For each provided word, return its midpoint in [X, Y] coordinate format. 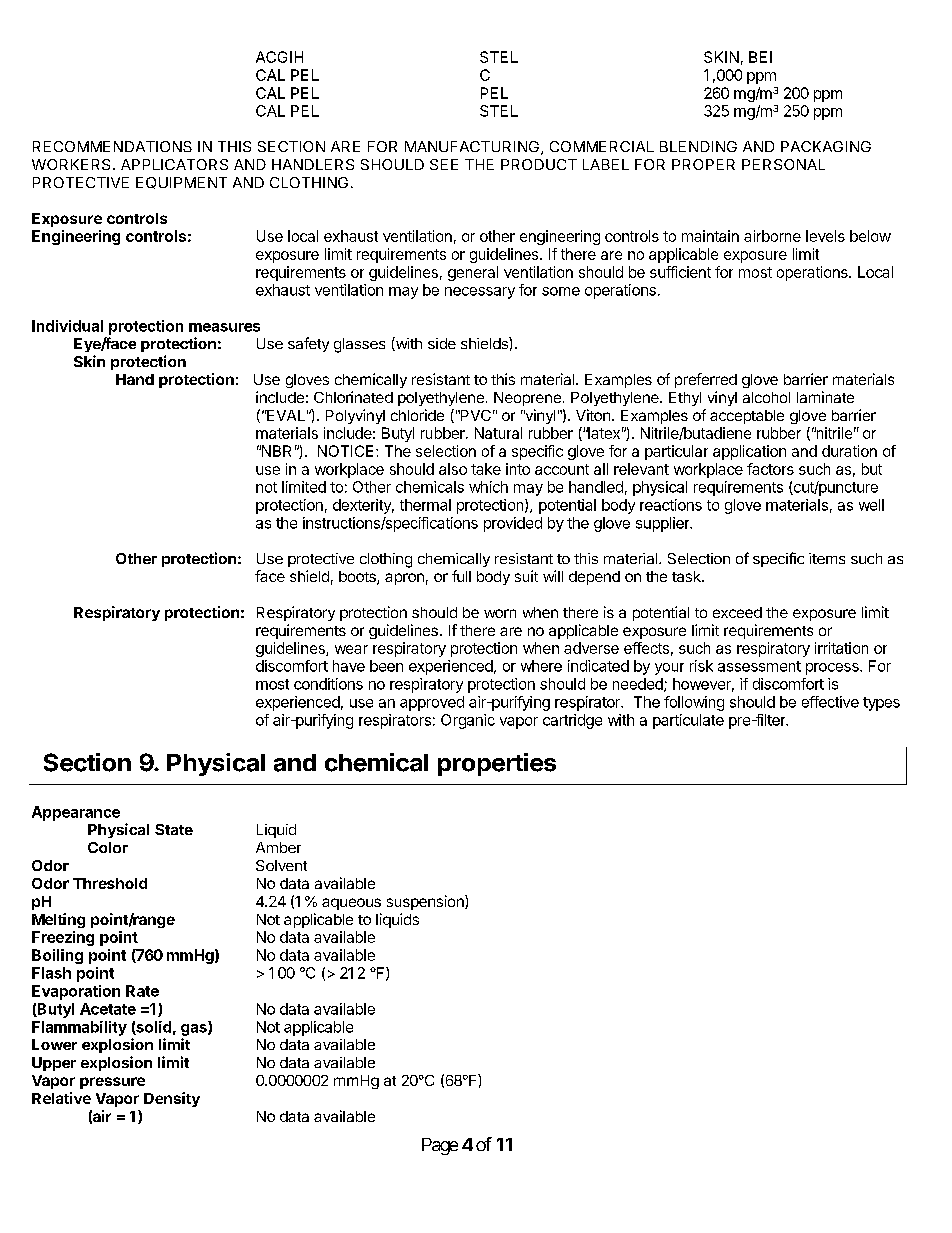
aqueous [351, 904]
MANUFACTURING [472, 146]
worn [500, 613]
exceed [737, 612]
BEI [760, 57]
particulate [688, 721]
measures [224, 327]
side [442, 343]
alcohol [766, 397]
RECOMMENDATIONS [112, 146]
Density [172, 1099]
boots [358, 578]
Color [108, 847]
